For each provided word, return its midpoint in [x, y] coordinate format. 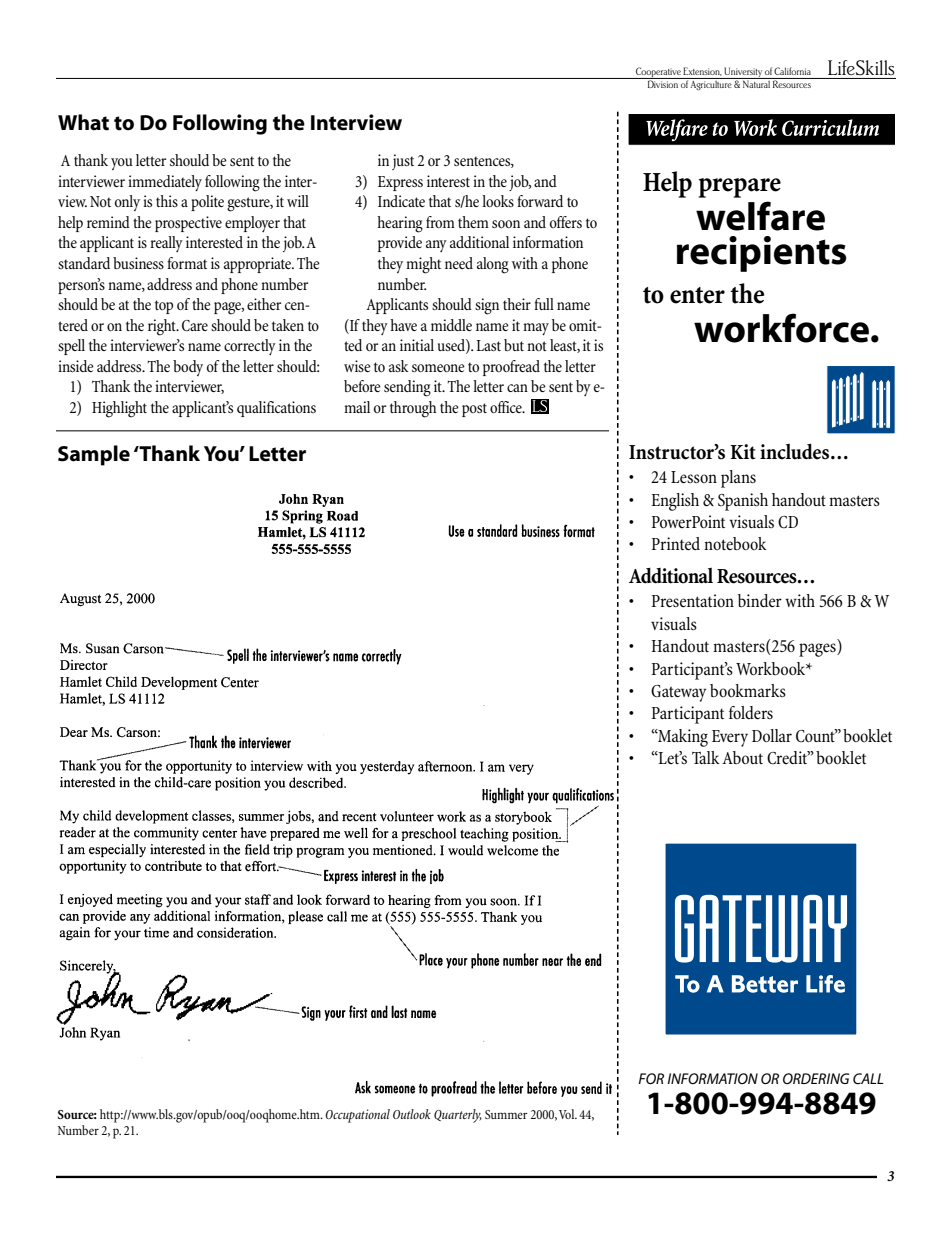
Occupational [357, 1116]
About [742, 757]
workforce [783, 328]
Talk [706, 757]
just [403, 162]
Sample [94, 455]
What [83, 122]
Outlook [412, 1114]
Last [488, 345]
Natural [756, 83]
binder [760, 600]
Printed [676, 543]
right [163, 327]
